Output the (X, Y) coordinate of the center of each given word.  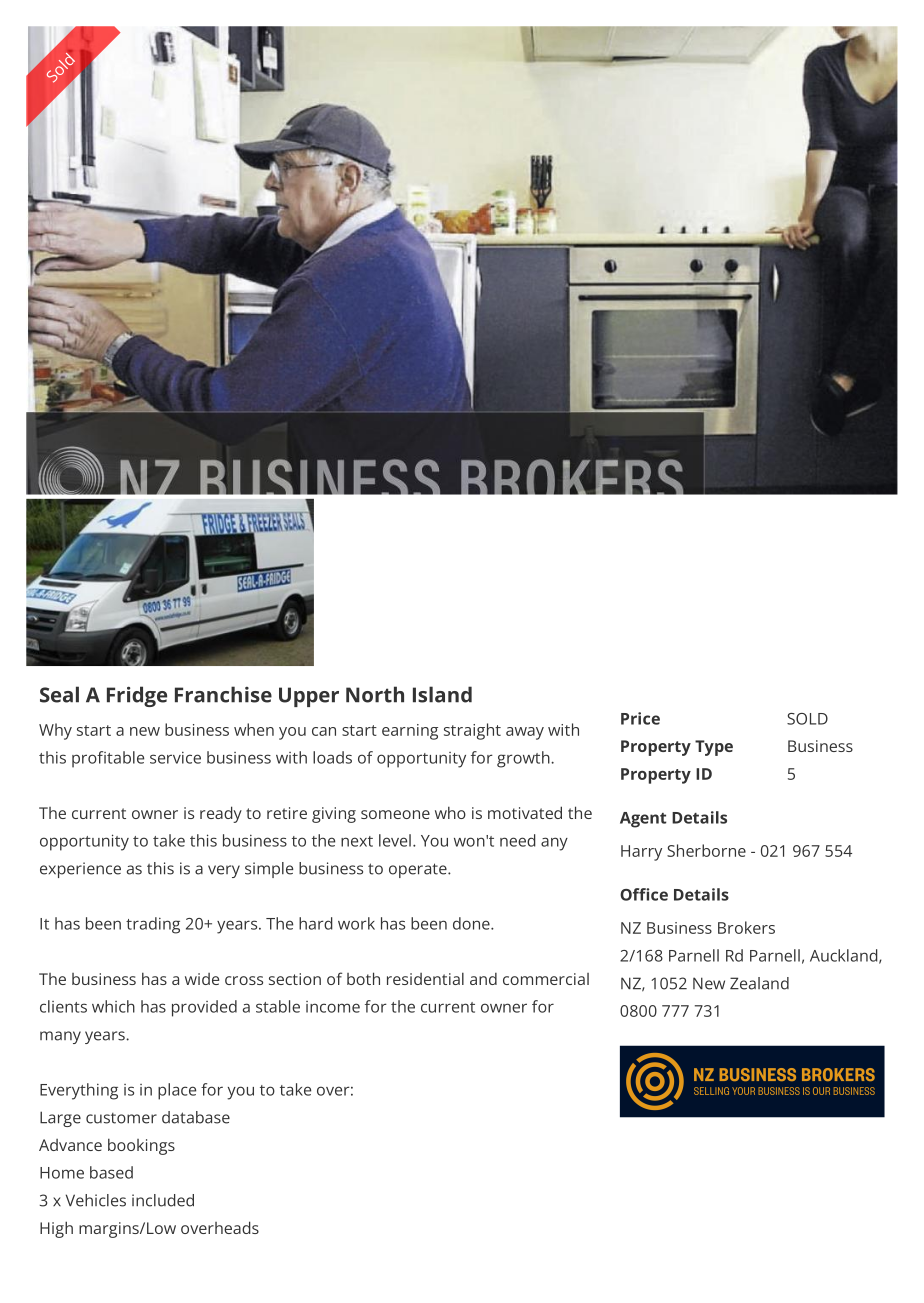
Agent (643, 820)
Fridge (137, 696)
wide (202, 979)
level (395, 840)
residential (425, 978)
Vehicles (96, 1200)
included (163, 1200)
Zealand (759, 983)
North (375, 694)
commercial (546, 979)
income (333, 1007)
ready (221, 814)
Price (640, 718)
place (177, 1091)
